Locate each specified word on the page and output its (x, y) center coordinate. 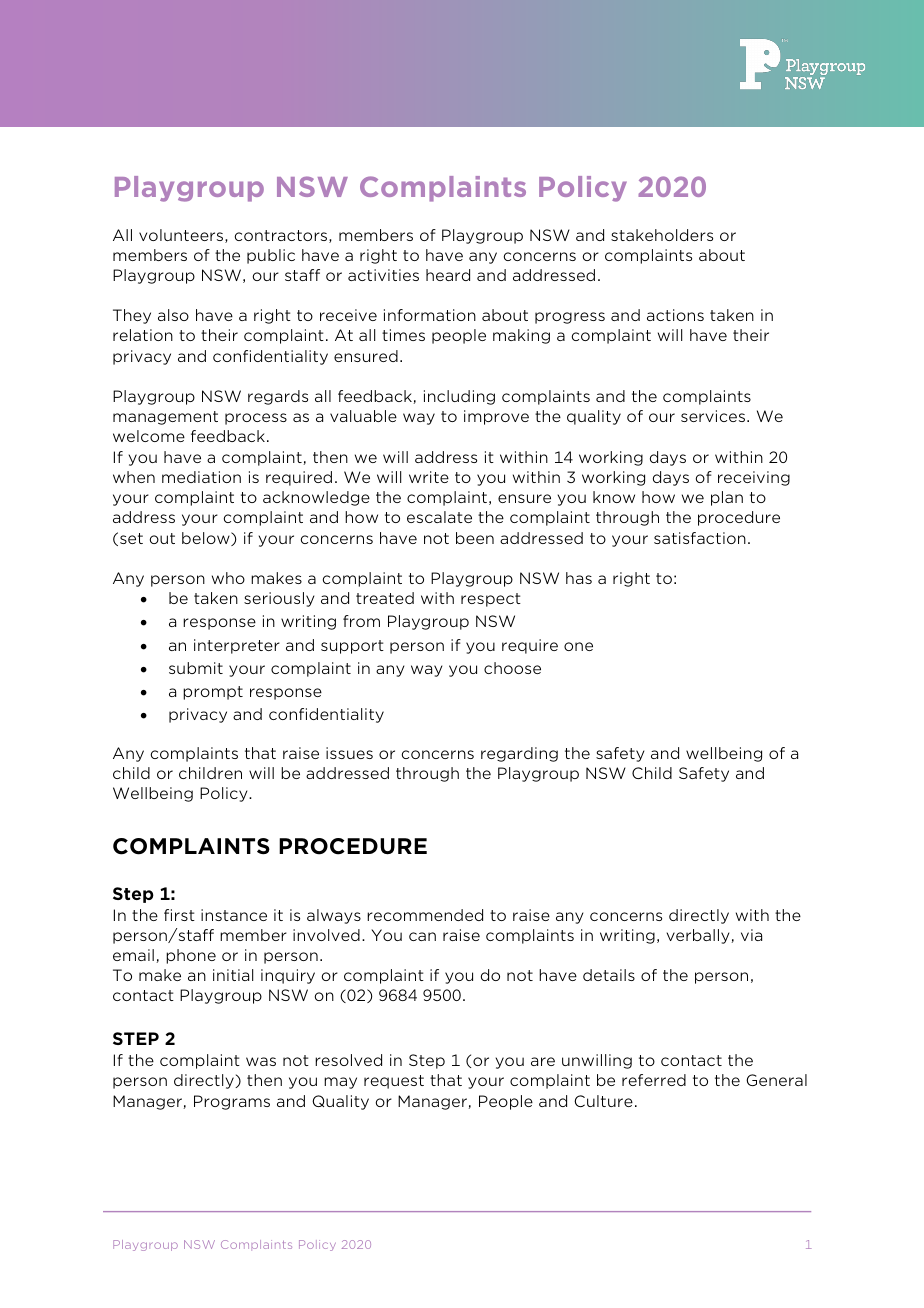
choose (512, 668)
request (394, 1082)
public (271, 256)
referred (654, 1080)
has (579, 578)
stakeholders (662, 235)
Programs (232, 1102)
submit (196, 668)
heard (448, 275)
